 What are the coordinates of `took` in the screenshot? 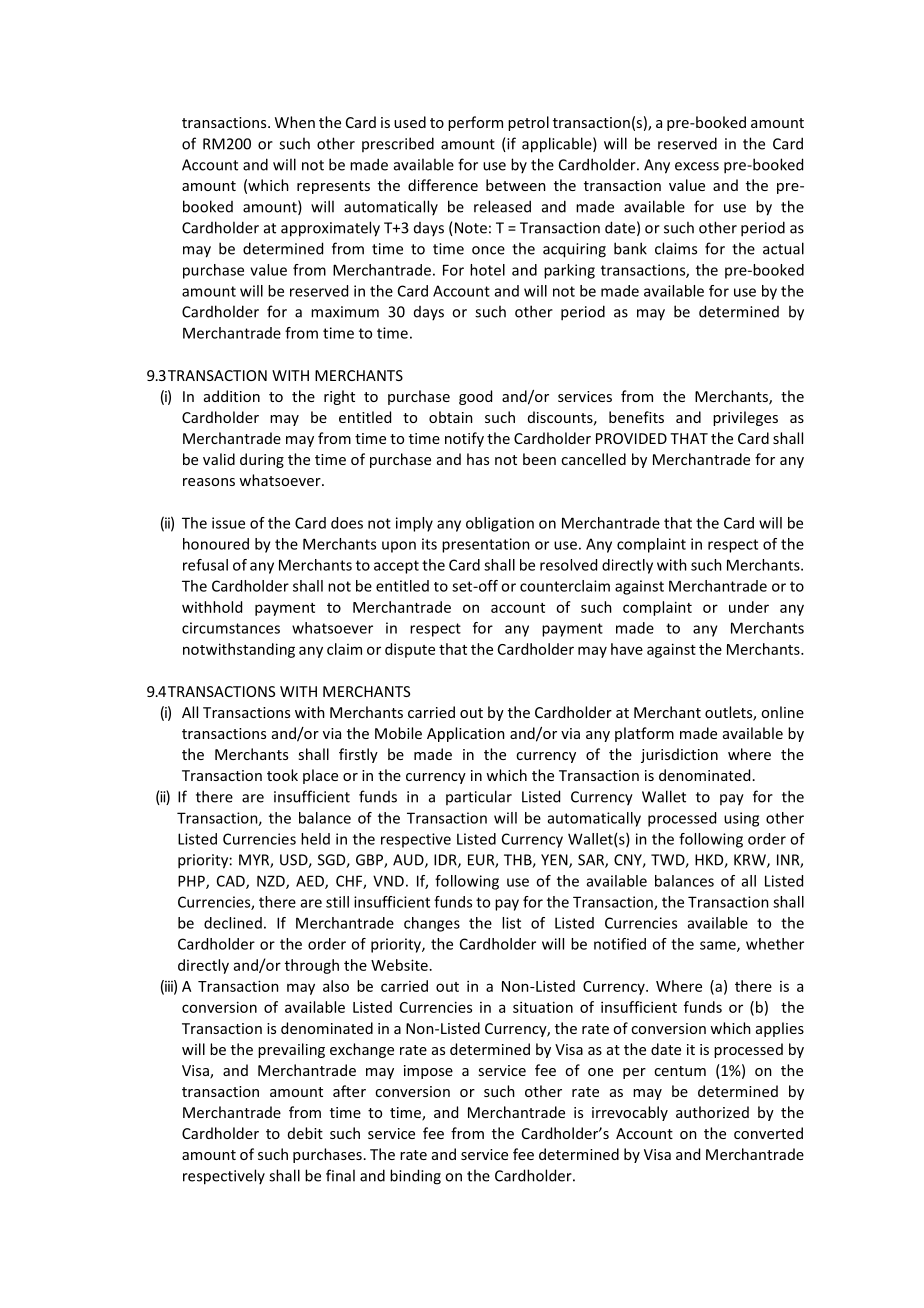 It's located at (282, 775).
